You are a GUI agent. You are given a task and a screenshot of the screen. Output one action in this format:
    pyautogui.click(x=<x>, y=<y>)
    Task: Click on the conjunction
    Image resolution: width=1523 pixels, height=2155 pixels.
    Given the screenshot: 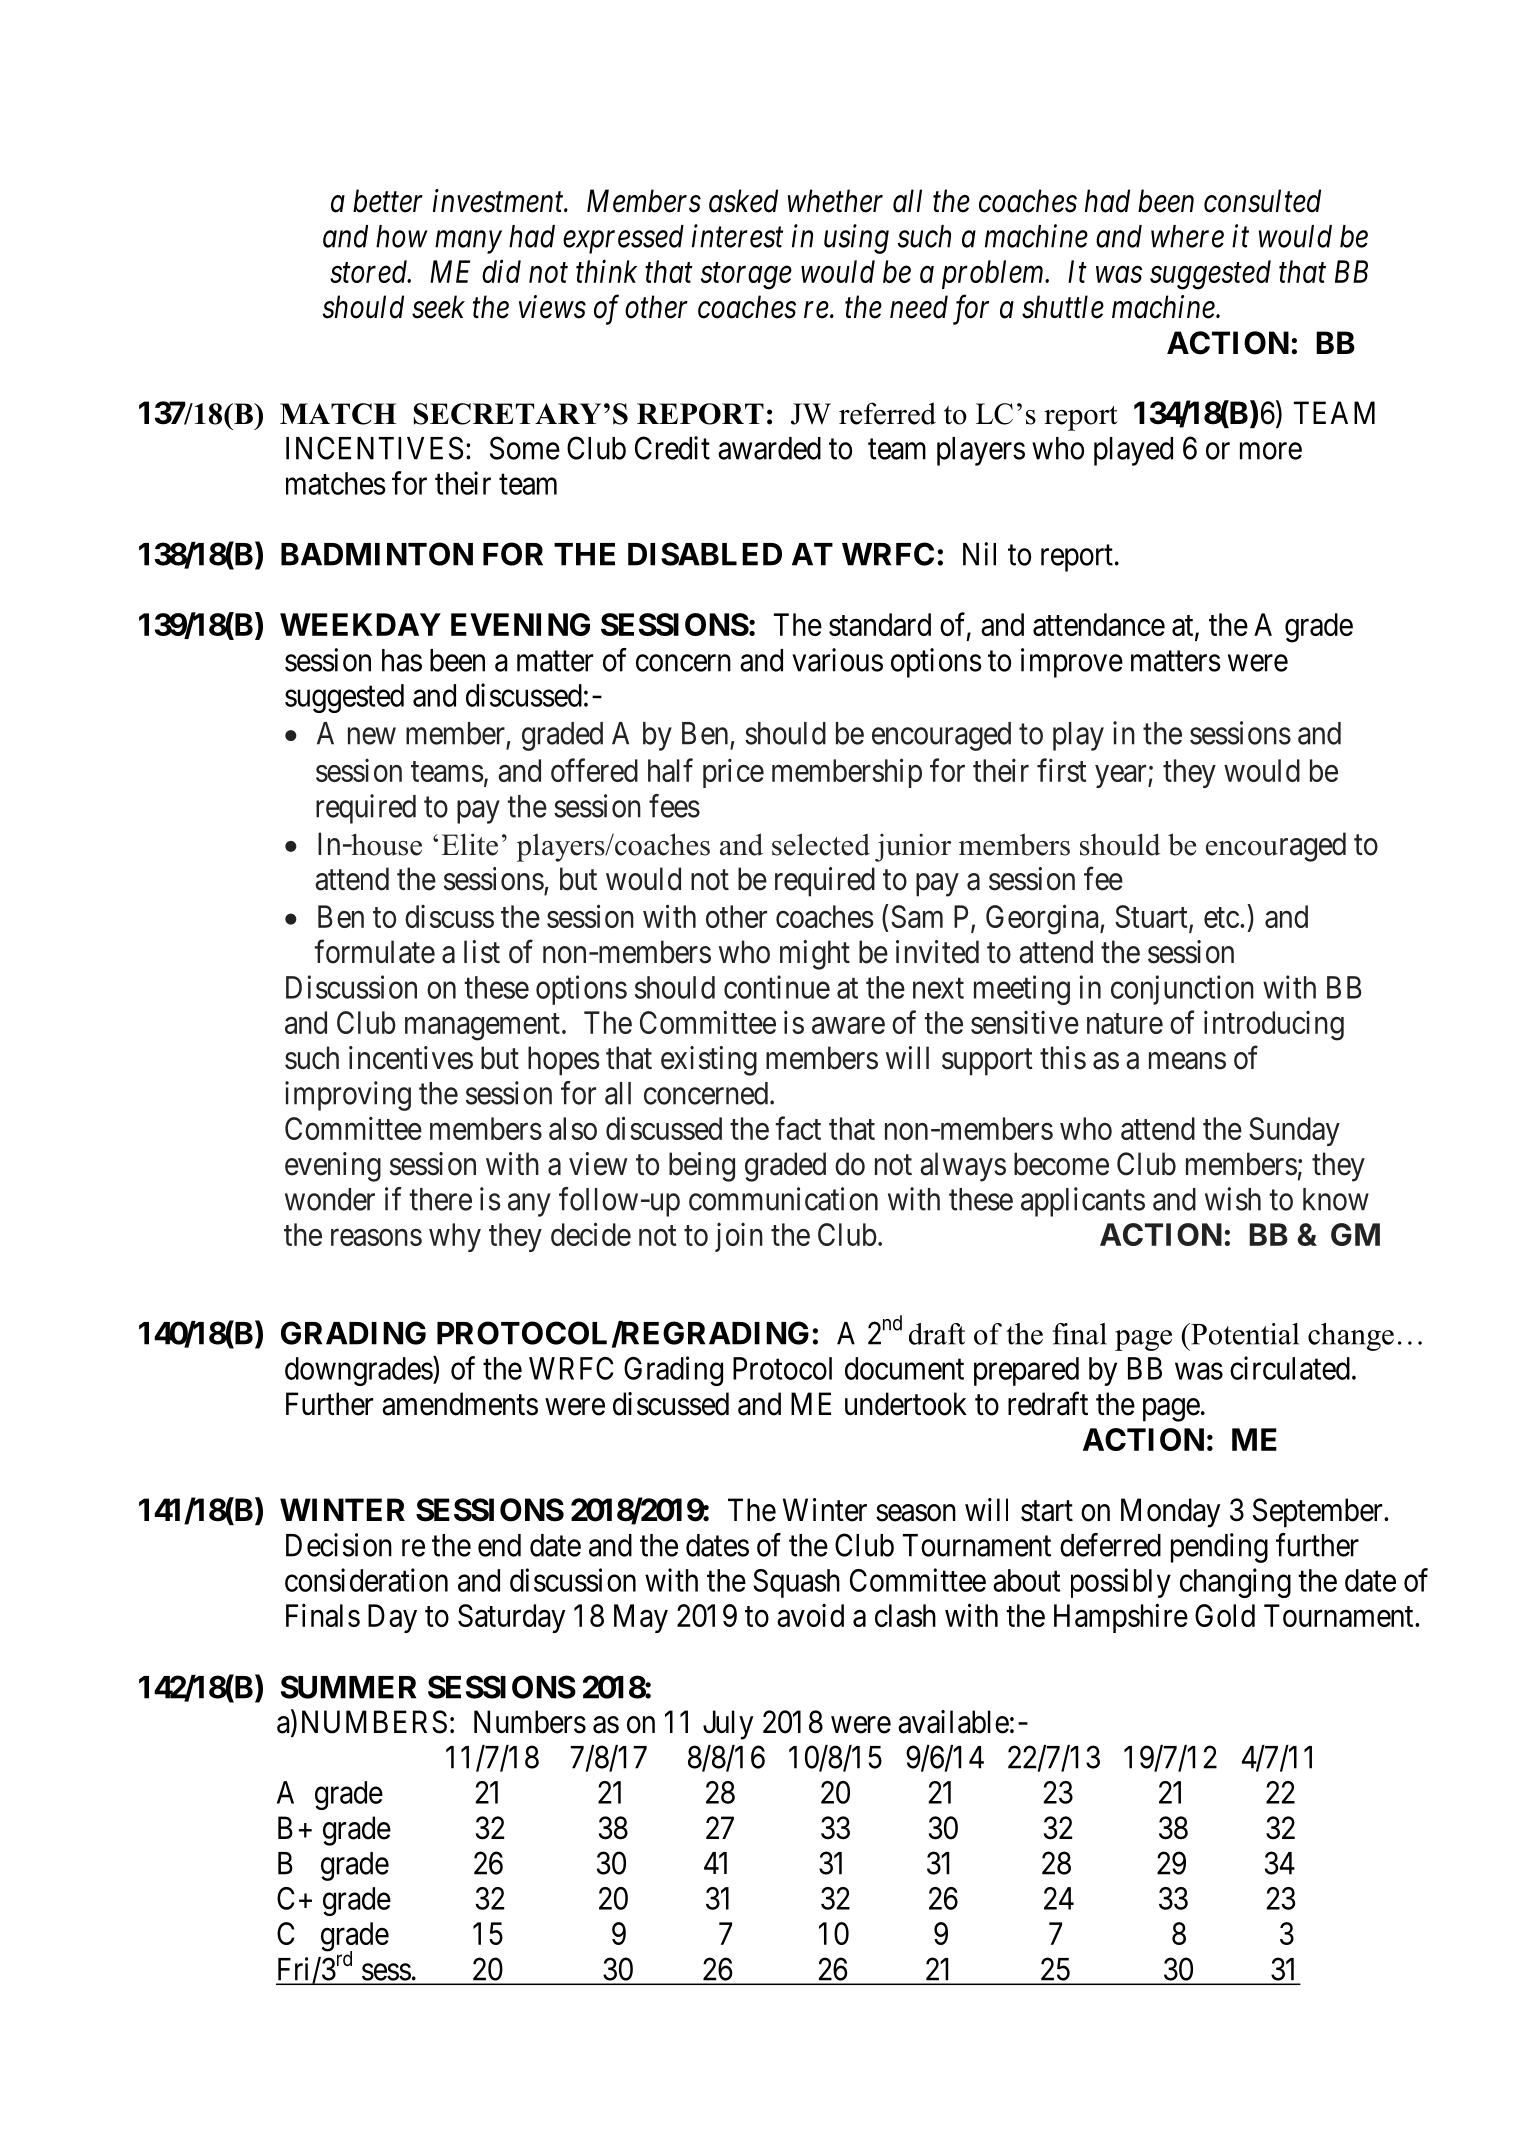 What is the action you would take?
    pyautogui.click(x=1182, y=990)
